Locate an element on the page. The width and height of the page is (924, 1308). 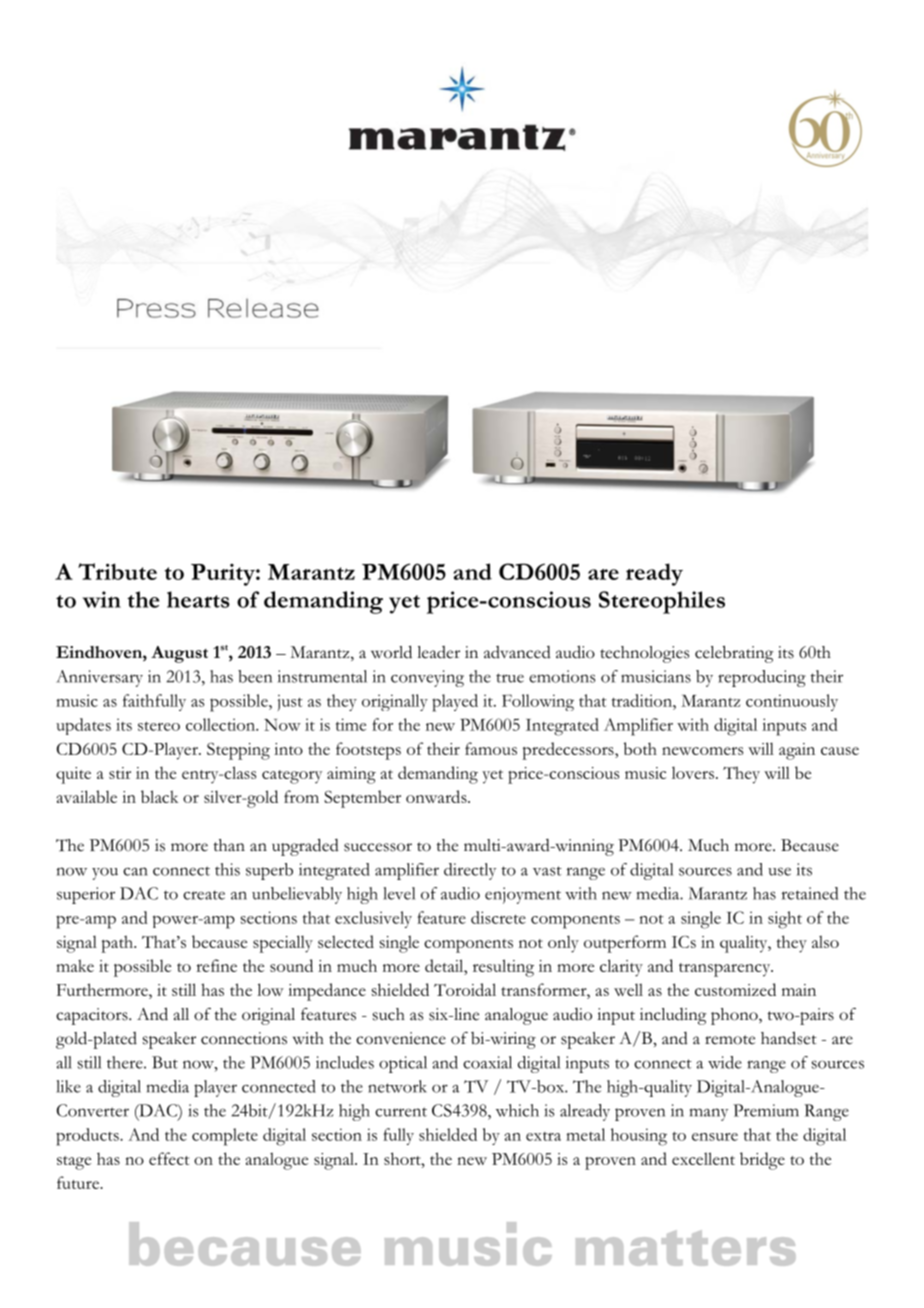
bridge is located at coordinates (762, 1161).
